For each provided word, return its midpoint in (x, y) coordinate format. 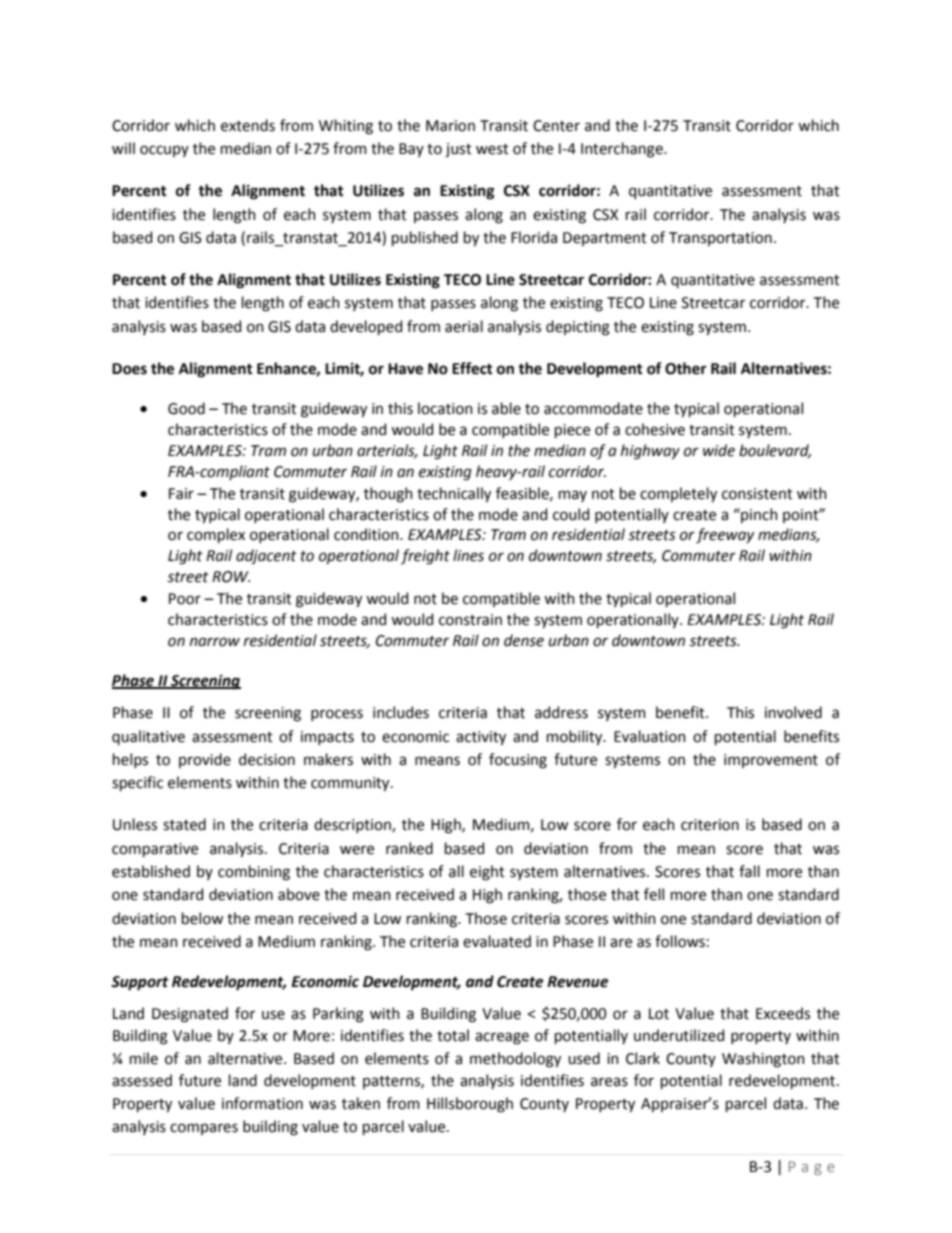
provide (205, 760)
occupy (164, 151)
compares (204, 1129)
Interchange (623, 150)
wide (719, 450)
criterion (710, 825)
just (458, 150)
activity (481, 738)
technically (454, 494)
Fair (181, 494)
